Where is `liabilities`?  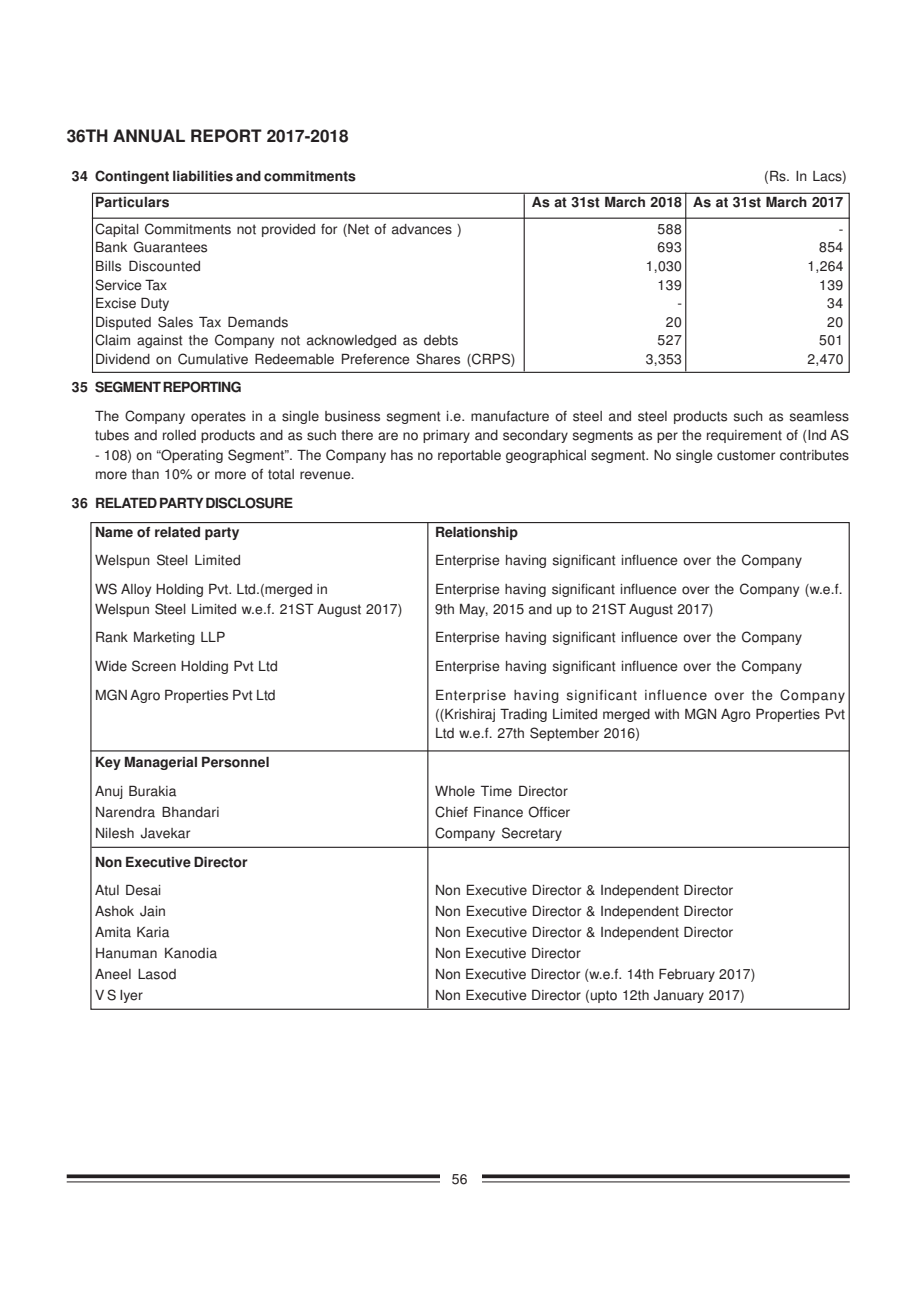
liabilities is located at coordinates (203, 176).
